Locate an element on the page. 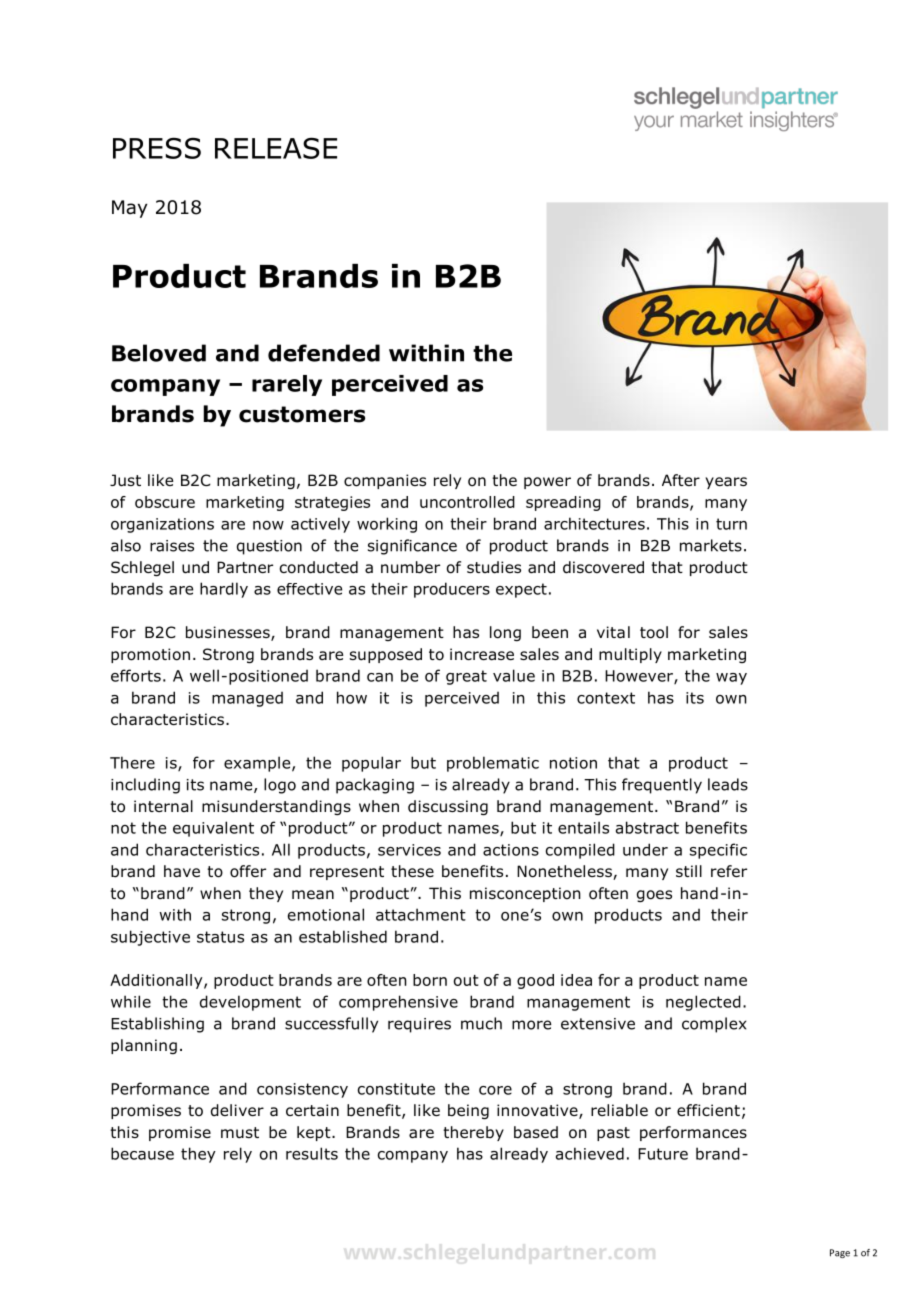 The height and width of the page is (1309, 924). based is located at coordinates (536, 1132).
